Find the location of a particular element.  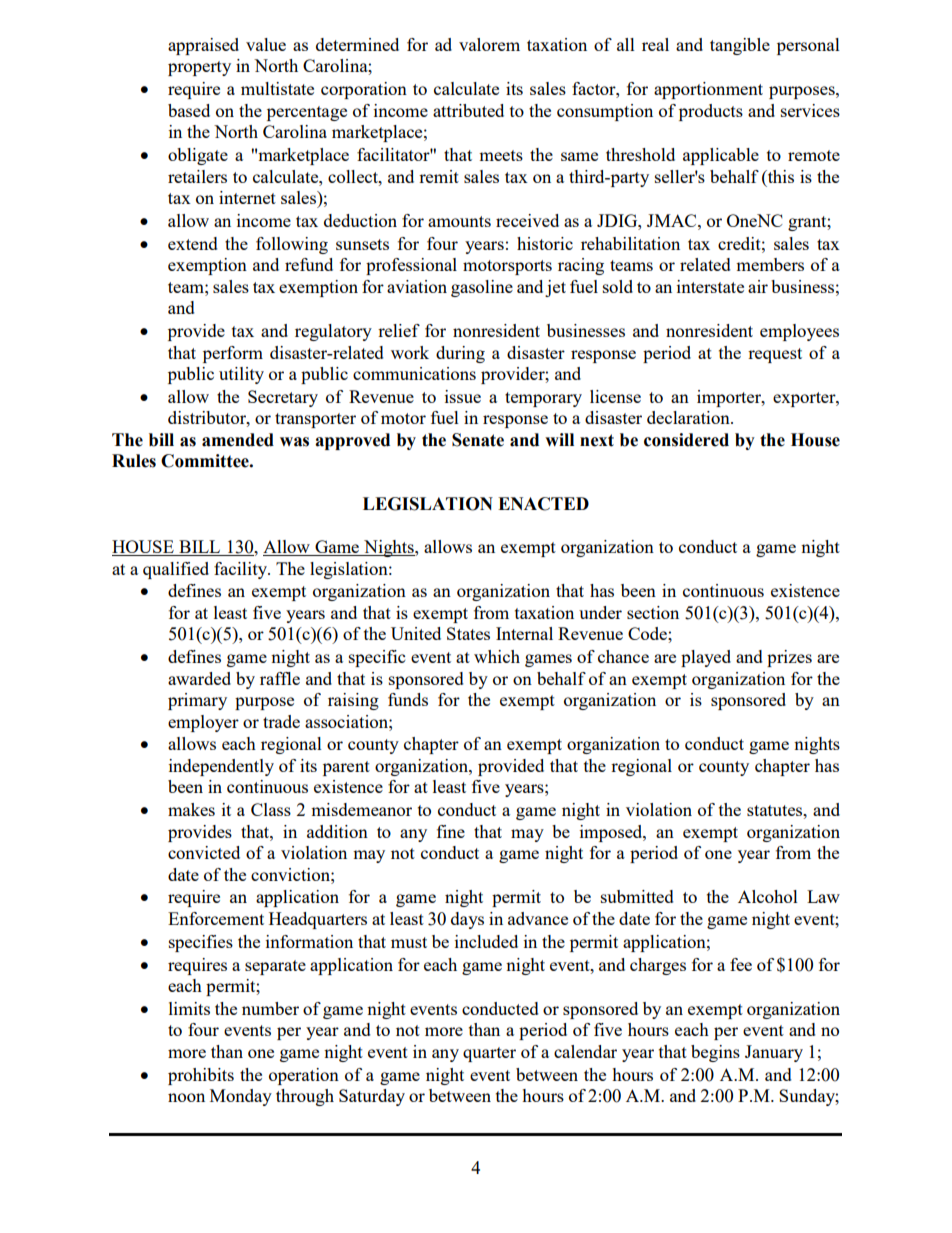

misdemeanor is located at coordinates (361, 809).
